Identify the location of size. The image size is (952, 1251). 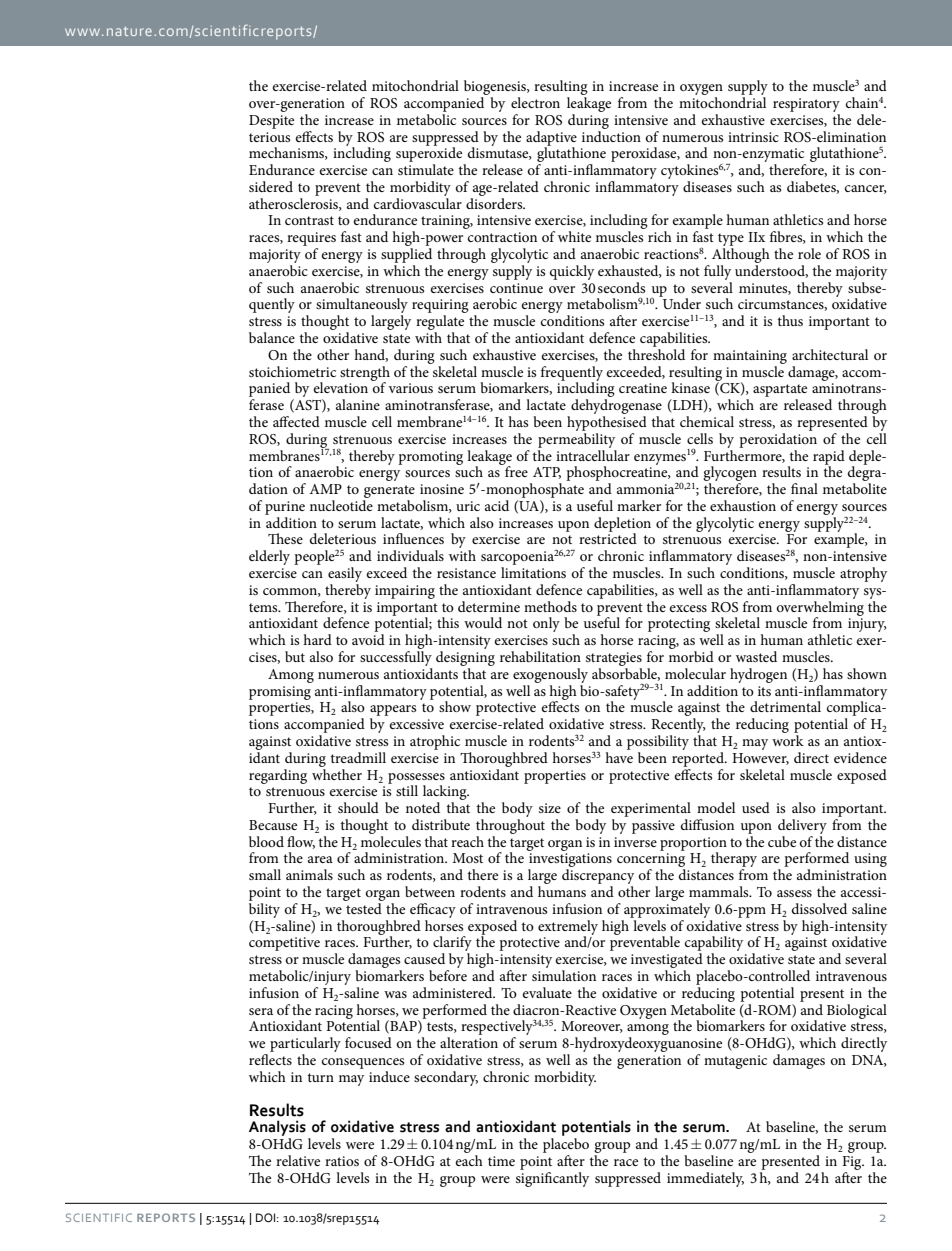
(550, 808).
